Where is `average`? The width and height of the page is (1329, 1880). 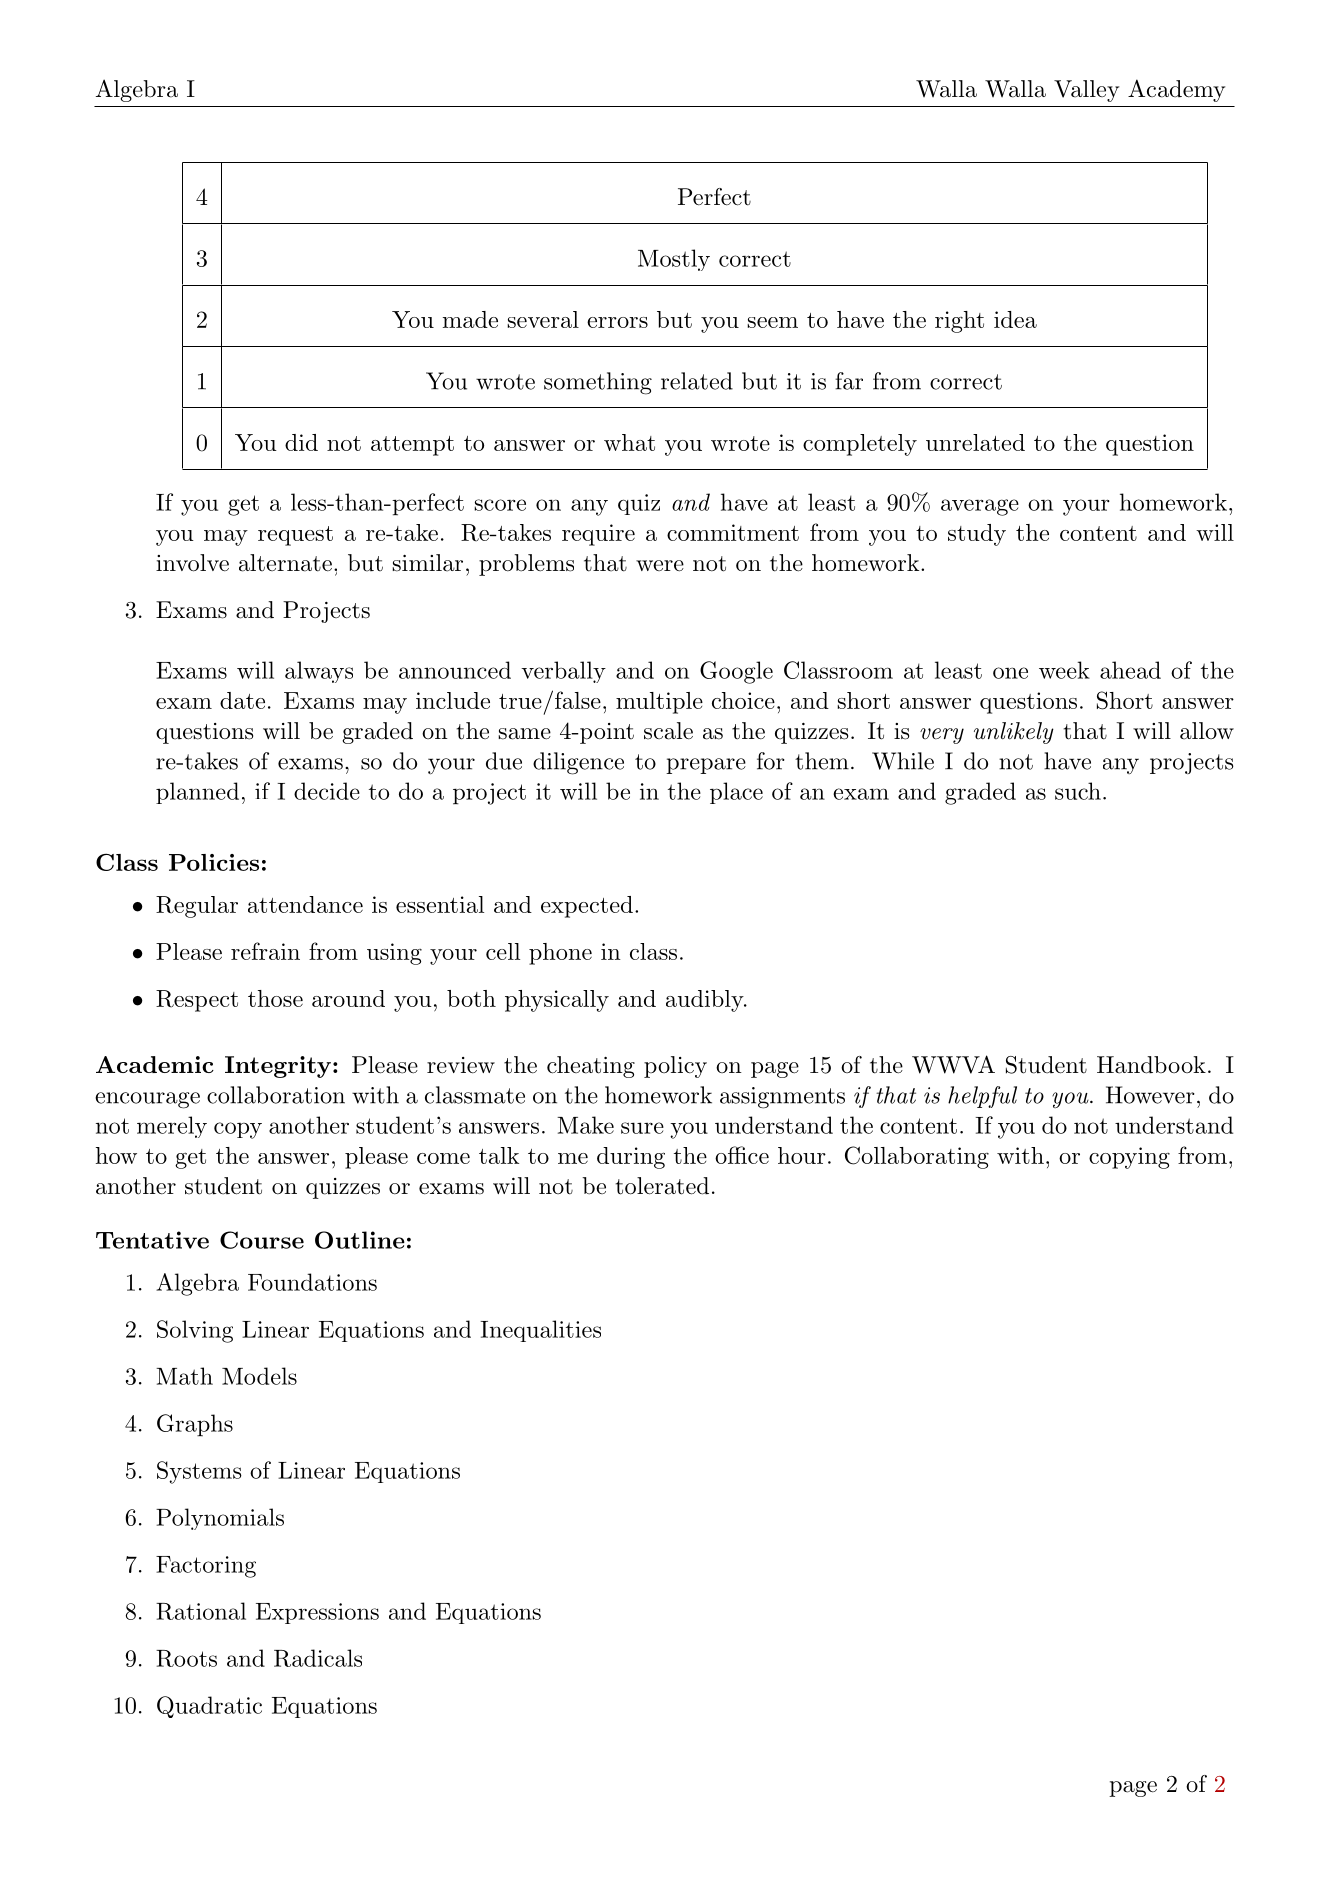
average is located at coordinates (980, 507).
